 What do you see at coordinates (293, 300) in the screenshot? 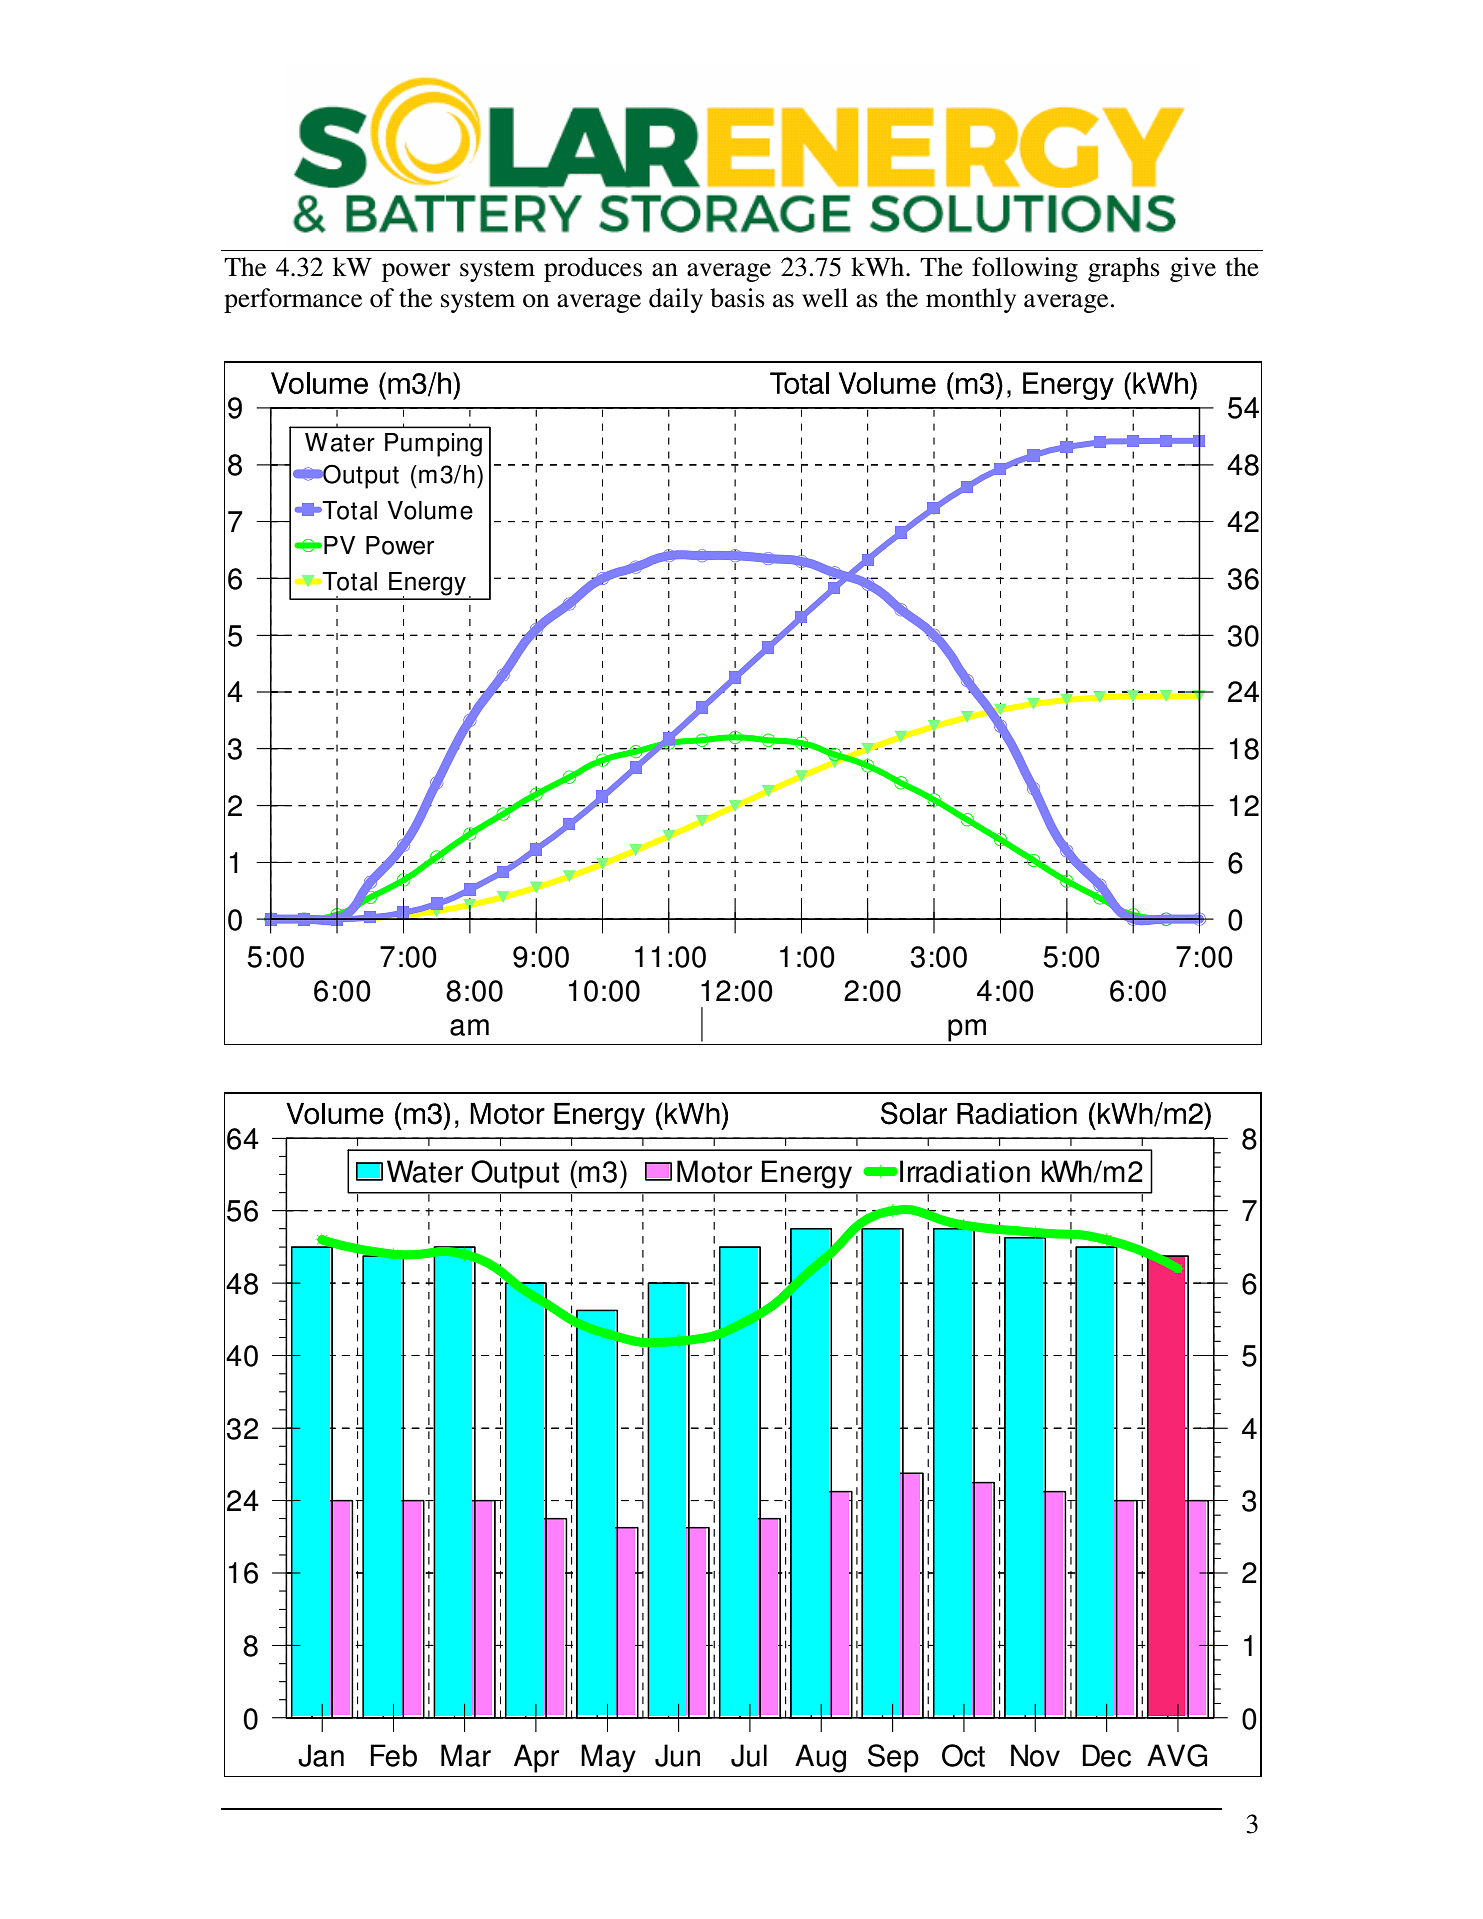
I see `performance` at bounding box center [293, 300].
